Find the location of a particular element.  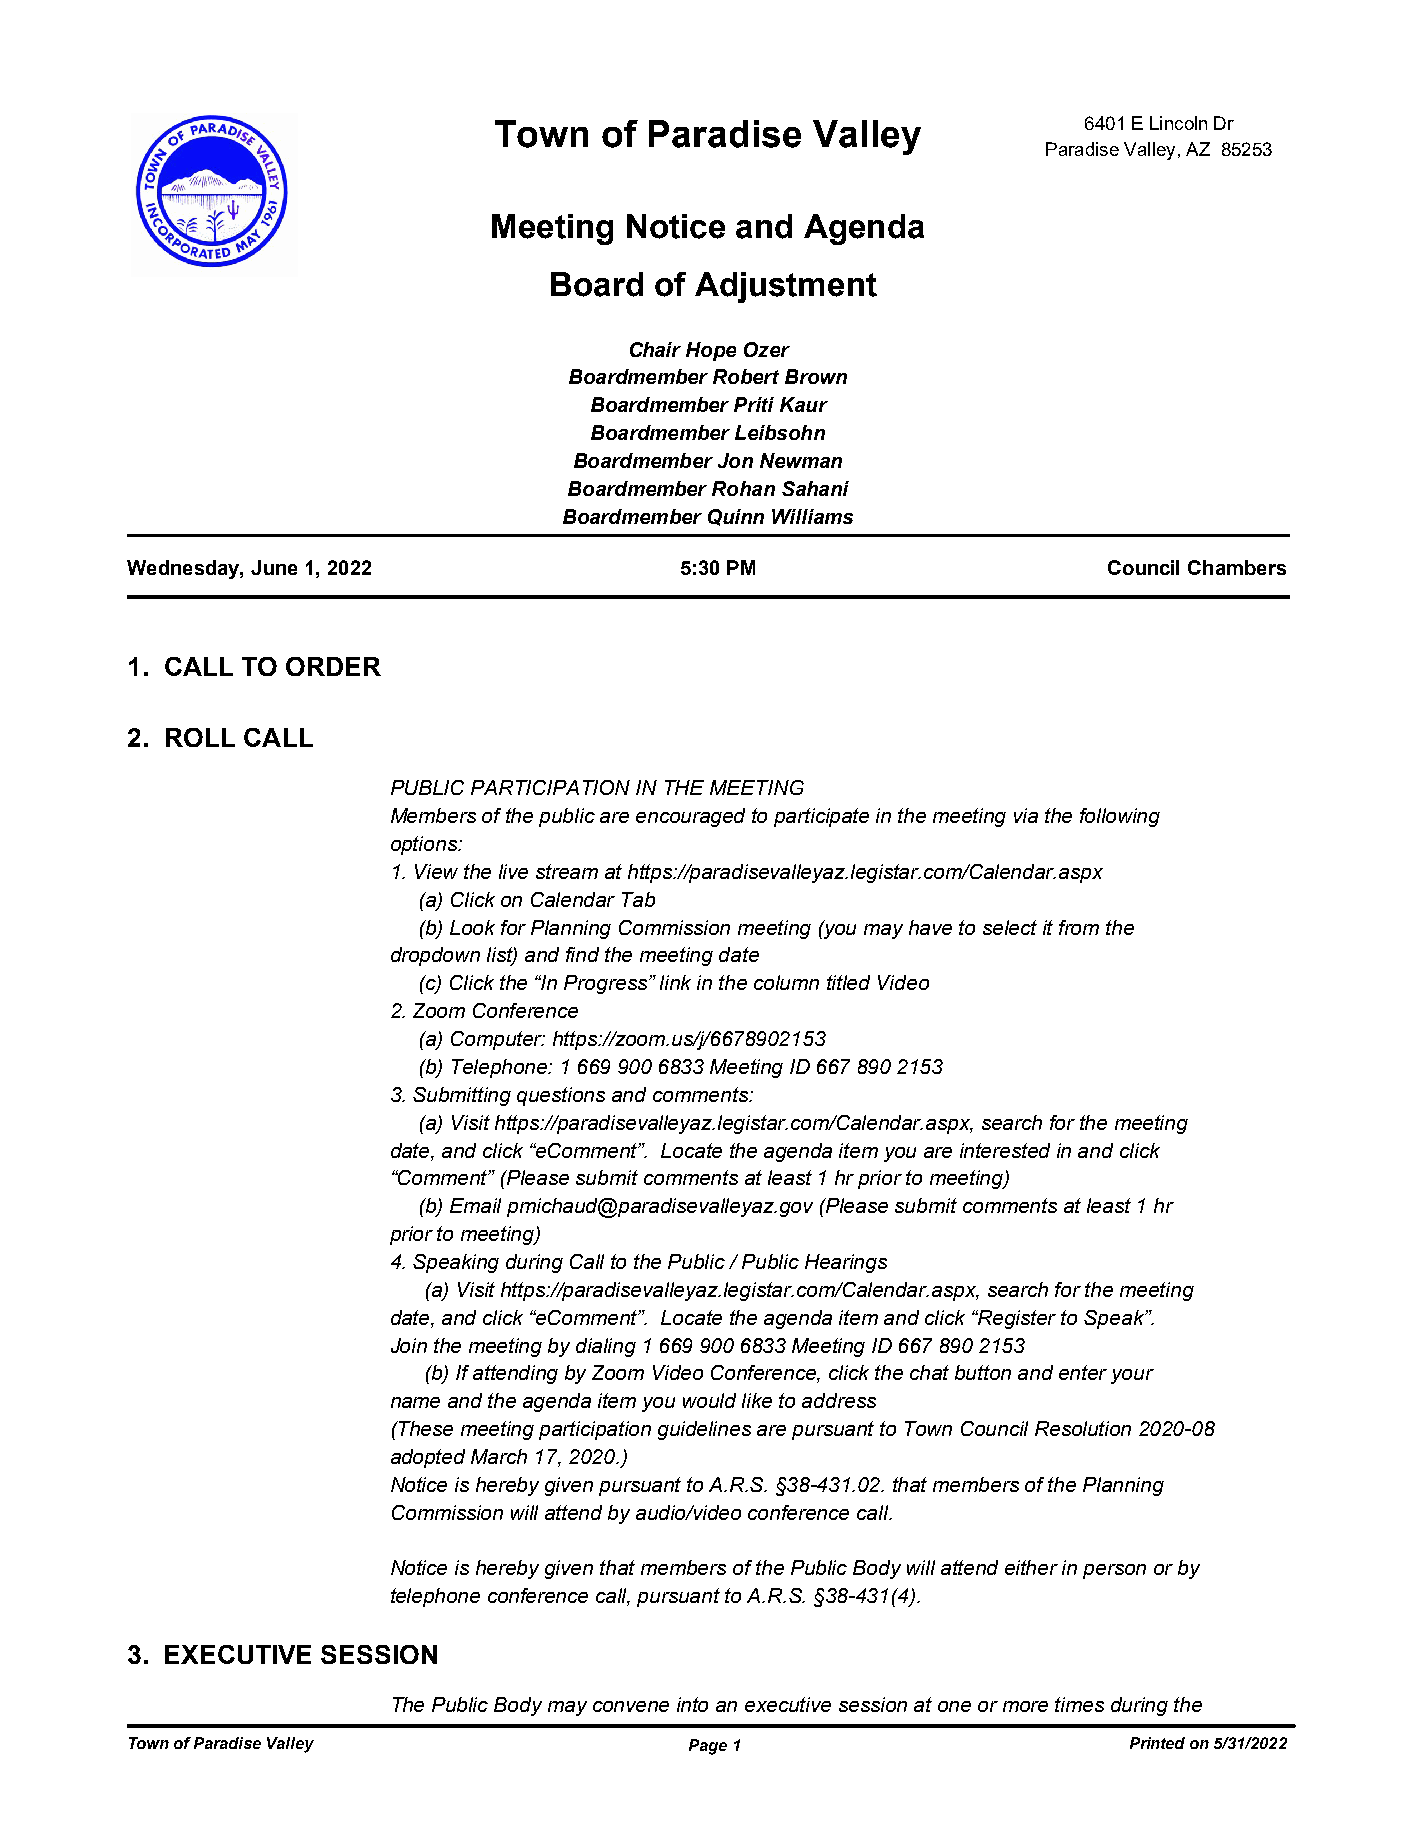

convene is located at coordinates (631, 1706).
